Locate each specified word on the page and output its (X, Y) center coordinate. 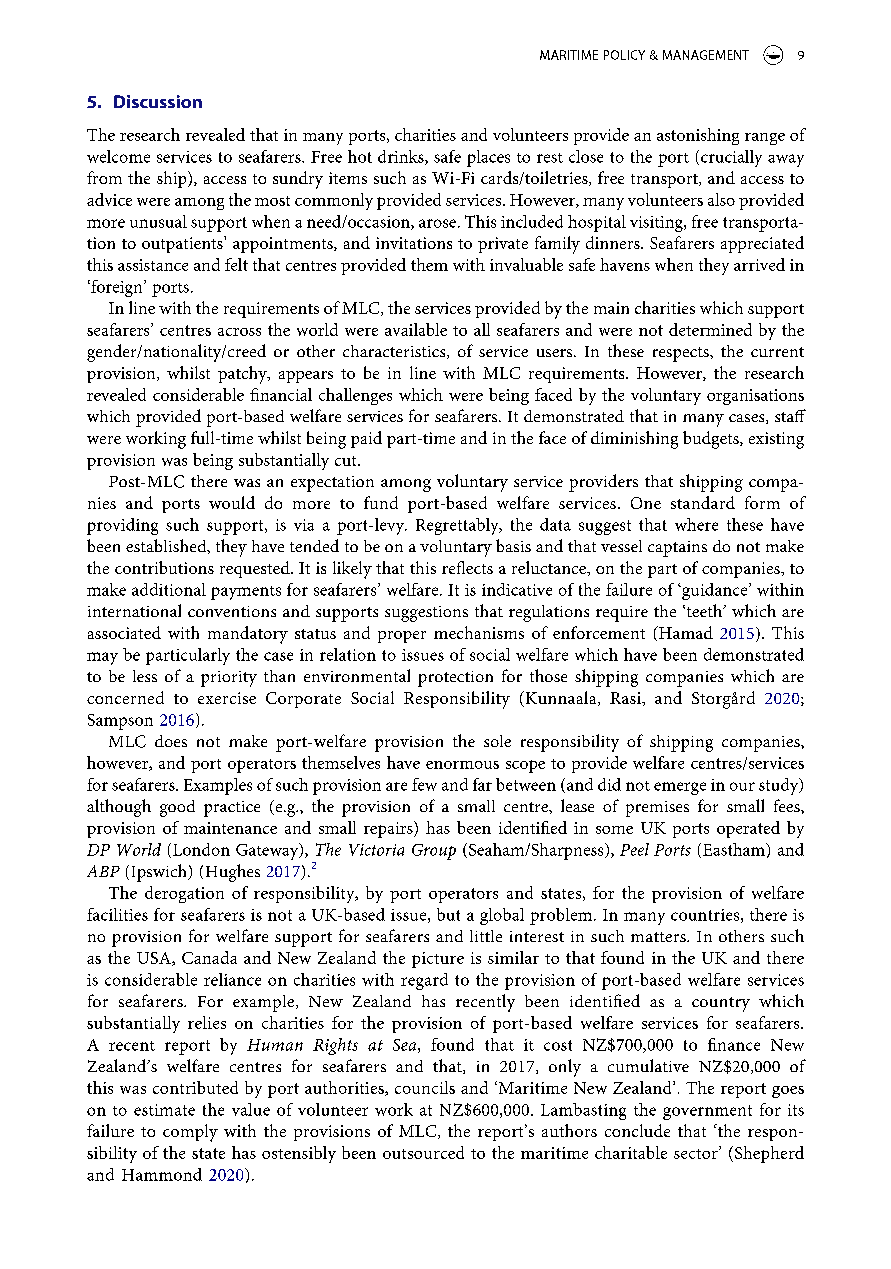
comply (190, 1133)
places (488, 158)
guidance (715, 591)
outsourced (423, 1152)
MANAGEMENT (706, 55)
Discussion (158, 101)
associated (124, 632)
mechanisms (479, 632)
